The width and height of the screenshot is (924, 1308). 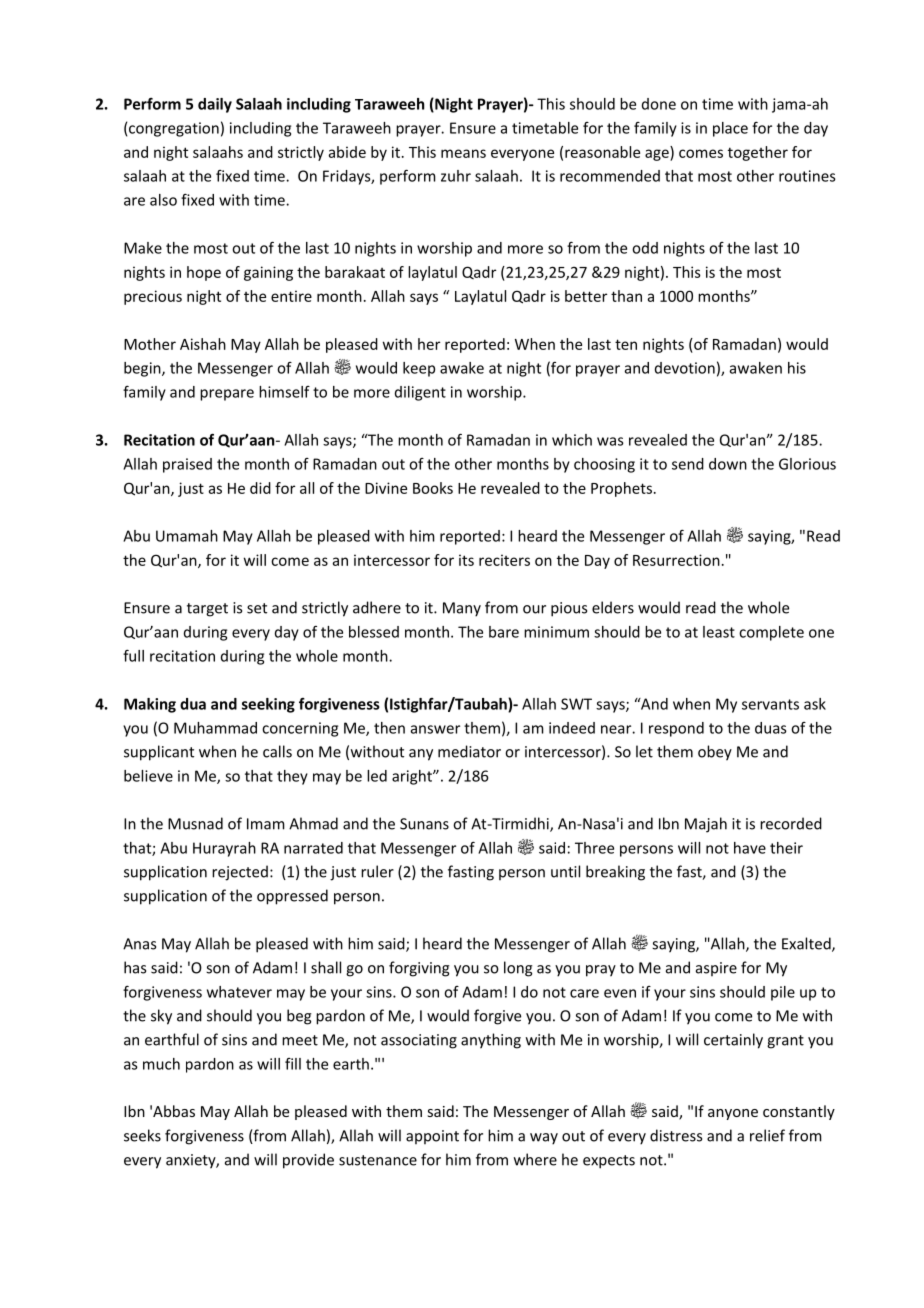 I want to click on Majah, so click(x=706, y=825).
